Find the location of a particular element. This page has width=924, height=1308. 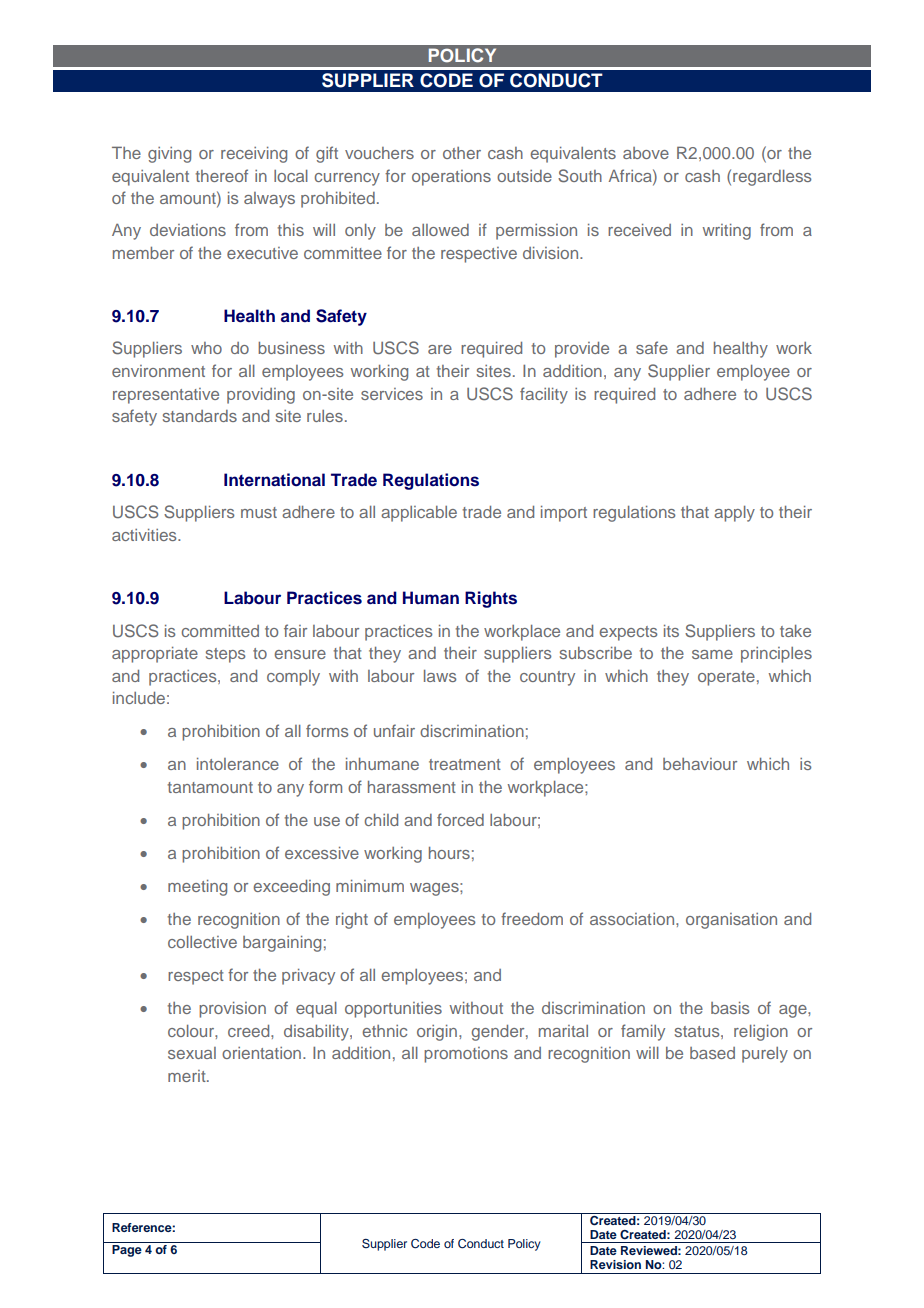

Page is located at coordinates (127, 1251).
